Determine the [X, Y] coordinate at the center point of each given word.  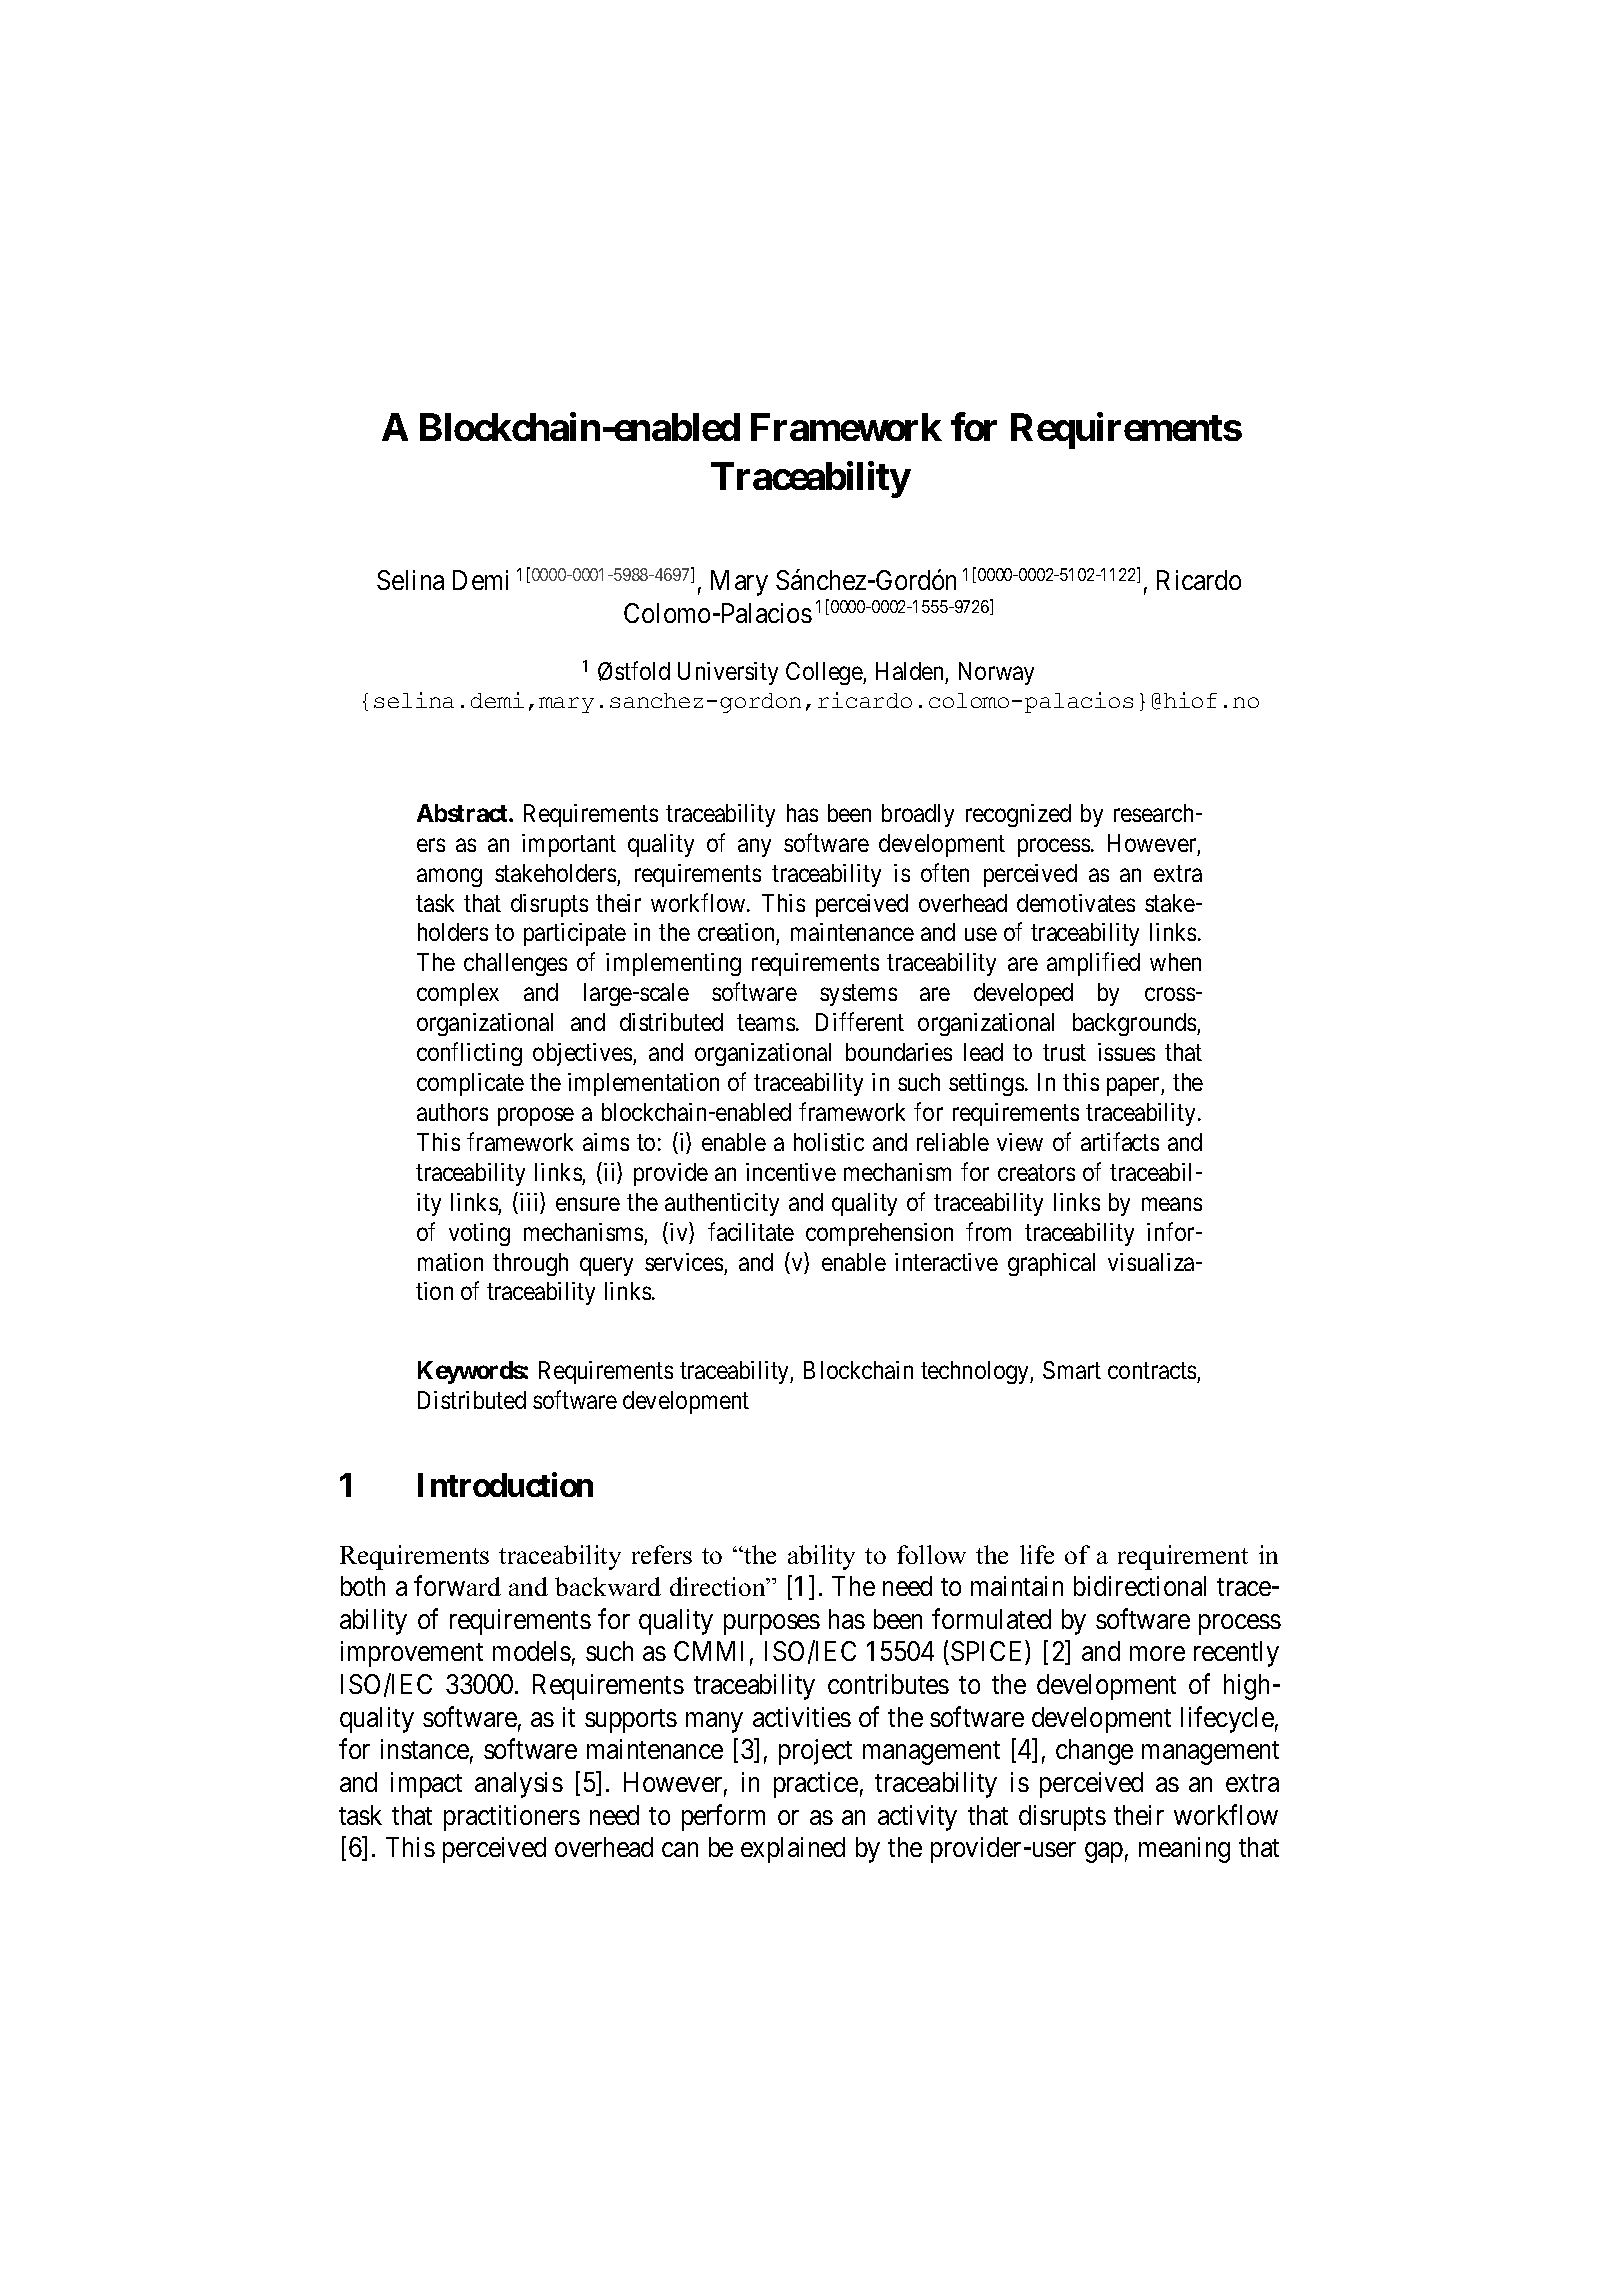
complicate [470, 1084]
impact [426, 1785]
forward [457, 1585]
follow [931, 1554]
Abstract [463, 813]
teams [766, 1023]
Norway [996, 673]
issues [1126, 1052]
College [825, 673]
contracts [1153, 1373]
